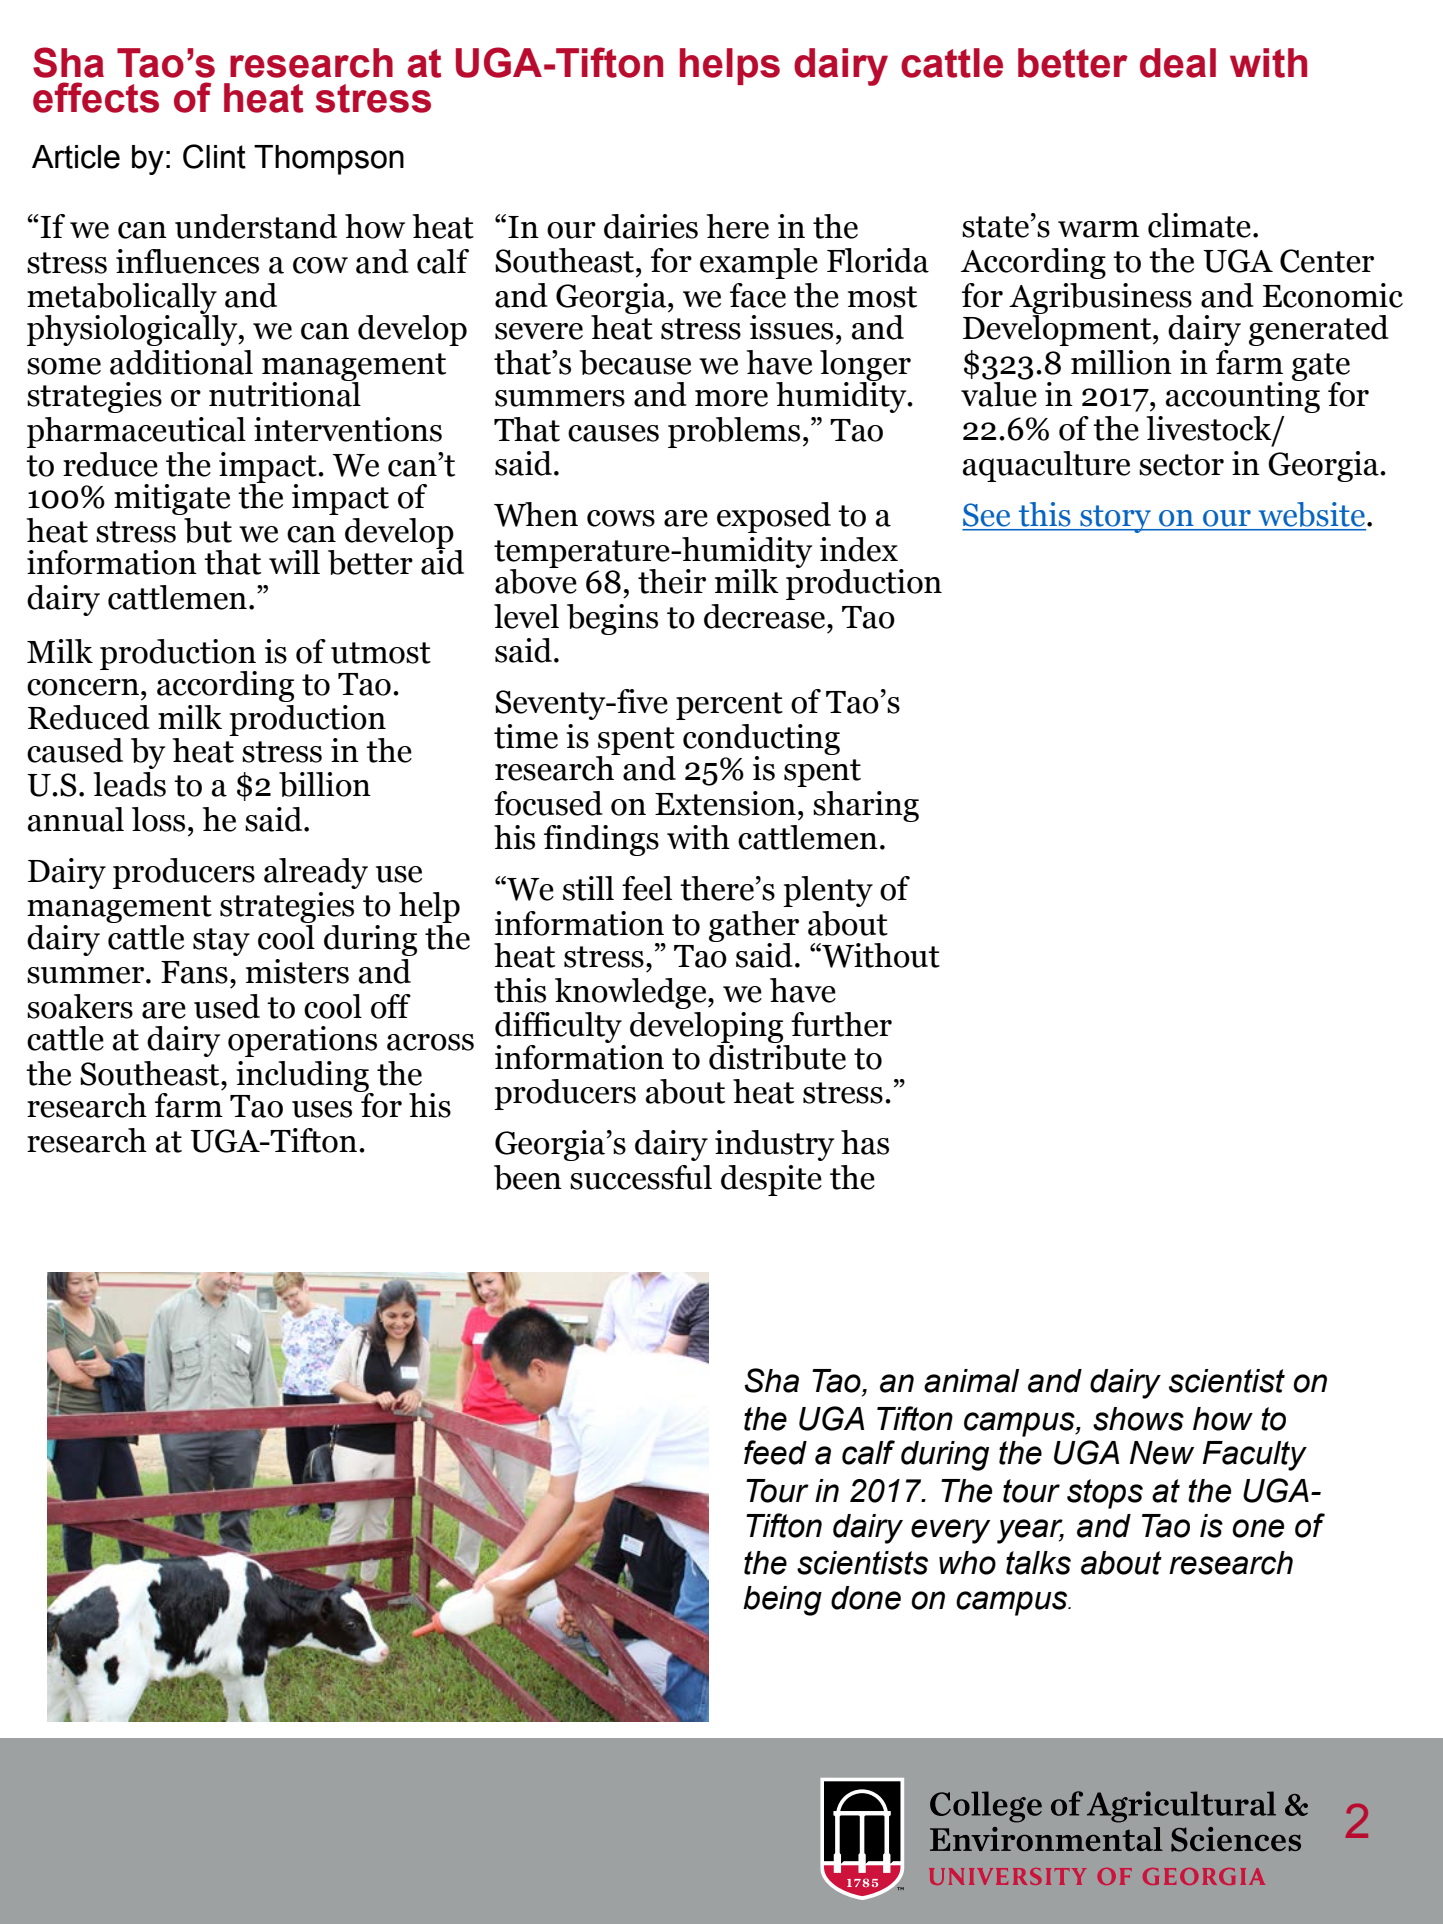 Image resolution: width=1443 pixels, height=1924 pixels. I want to click on further, so click(841, 1024).
